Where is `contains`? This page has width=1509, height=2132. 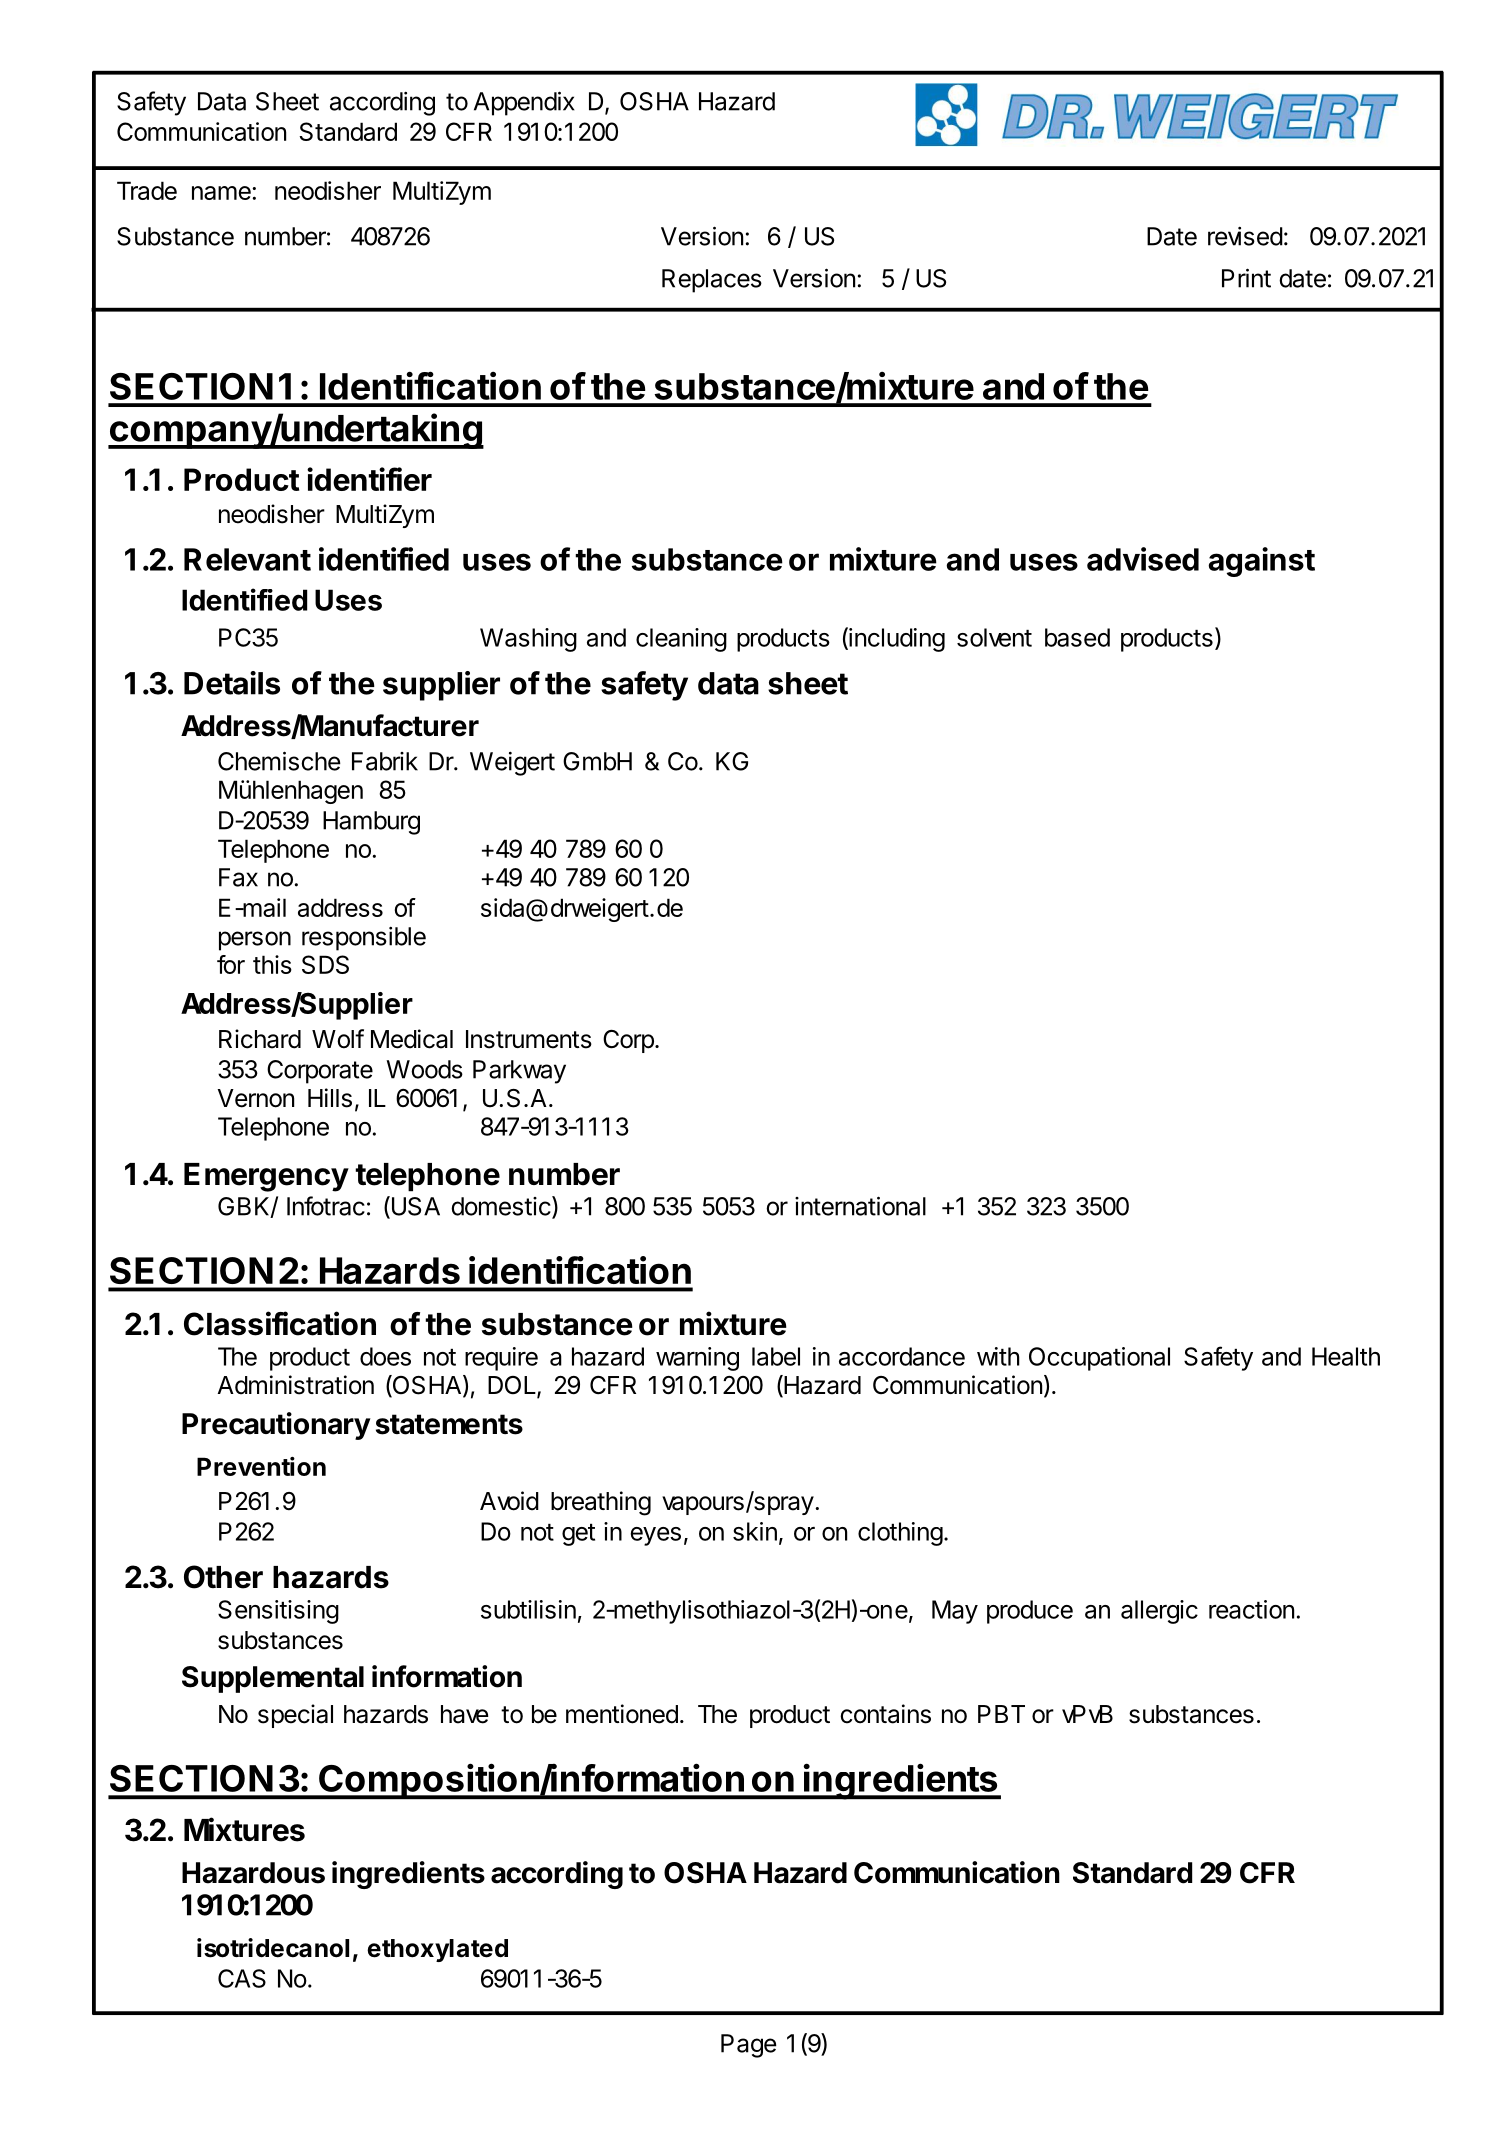 contains is located at coordinates (885, 1714).
